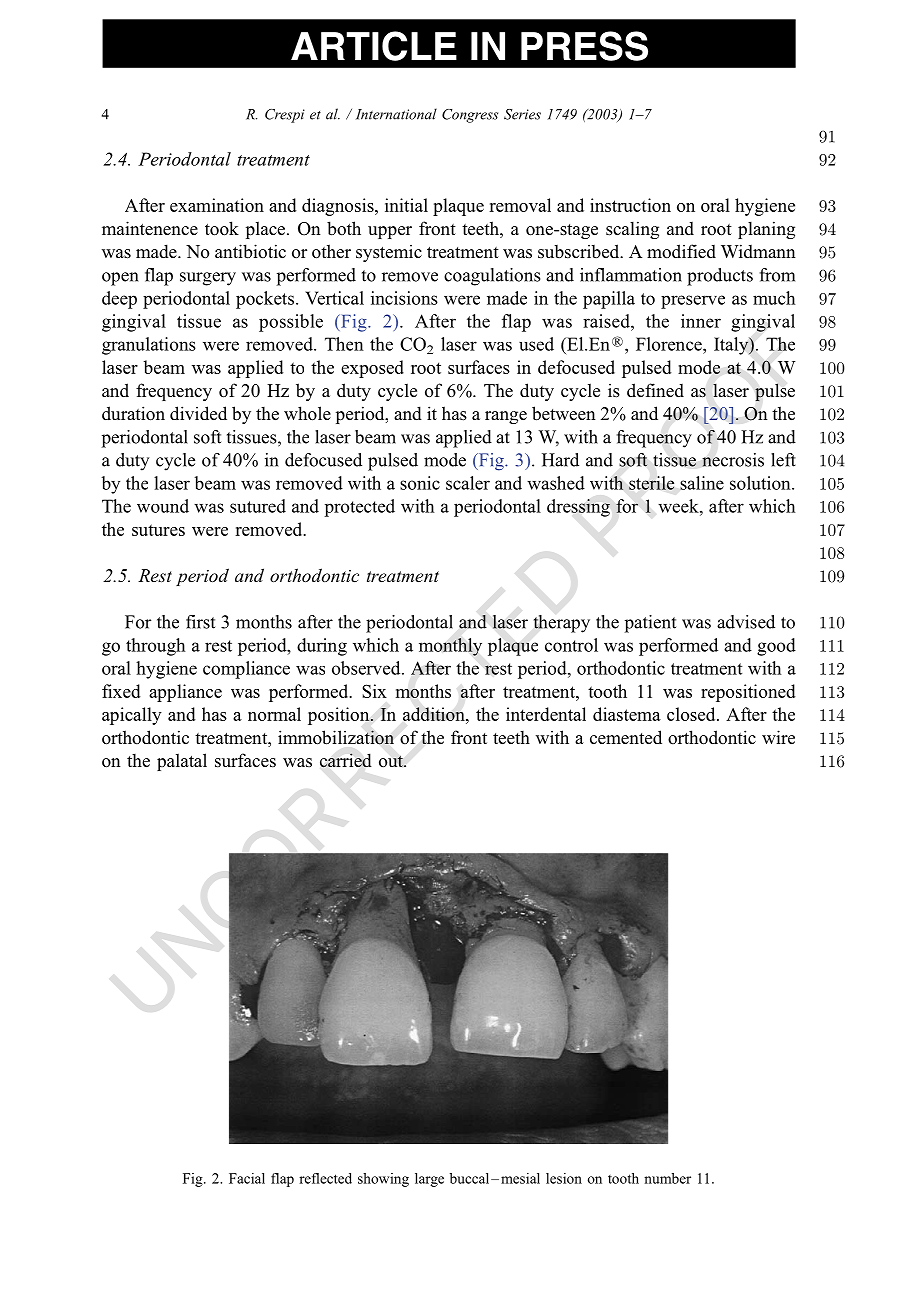 Image resolution: width=906 pixels, height=1316 pixels. I want to click on PRESS, so click(584, 46).
